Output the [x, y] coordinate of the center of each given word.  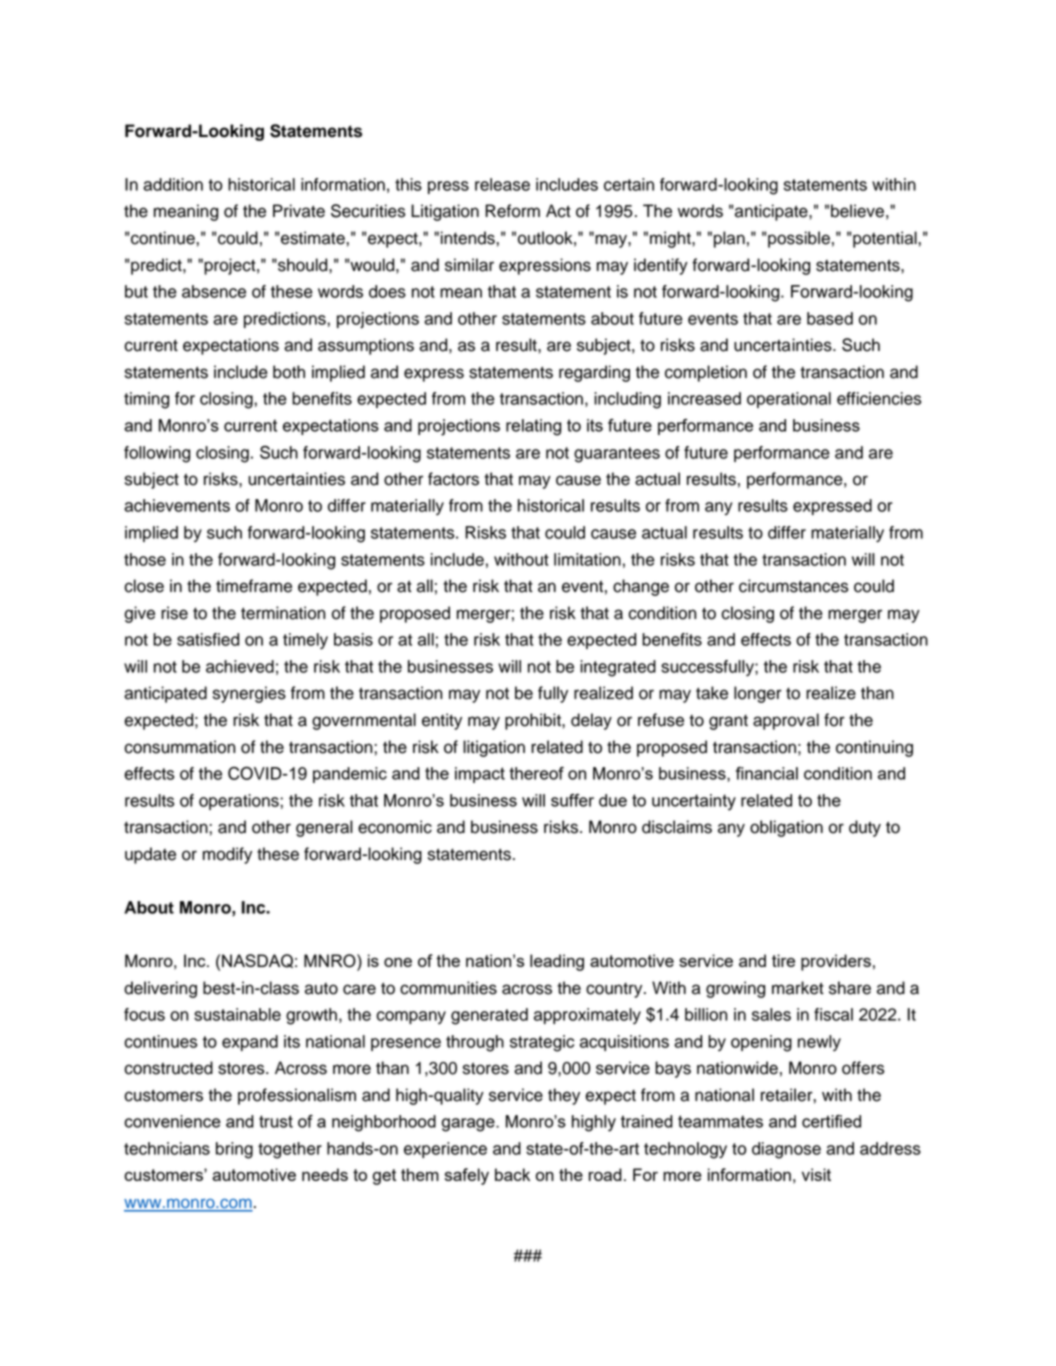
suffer [572, 800]
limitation [587, 559]
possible [799, 239]
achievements [177, 505]
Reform [512, 211]
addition [173, 184]
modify [227, 855]
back [512, 1174]
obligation [786, 828]
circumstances [793, 586]
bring [234, 1150]
